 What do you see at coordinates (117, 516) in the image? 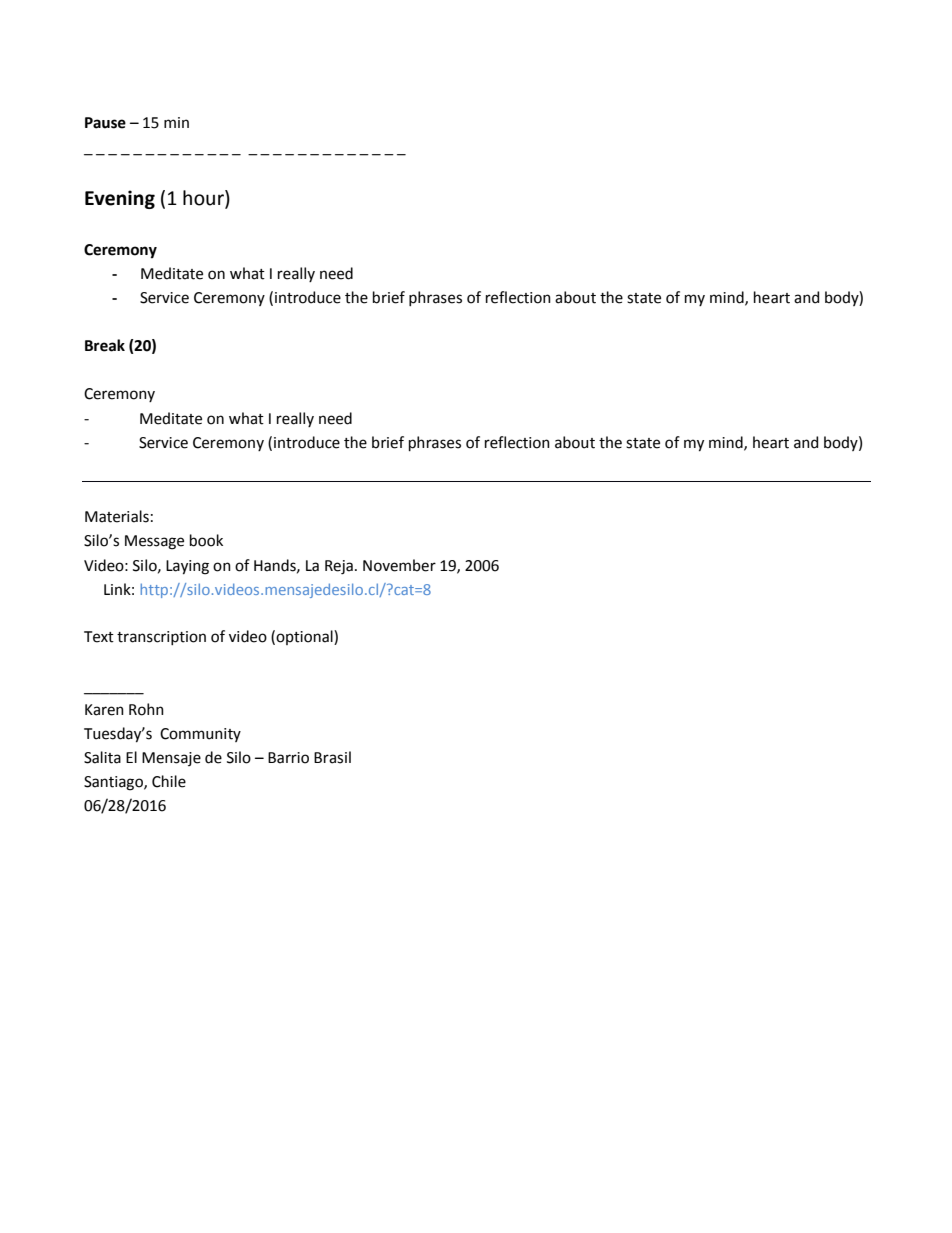
I see `Materials` at bounding box center [117, 516].
